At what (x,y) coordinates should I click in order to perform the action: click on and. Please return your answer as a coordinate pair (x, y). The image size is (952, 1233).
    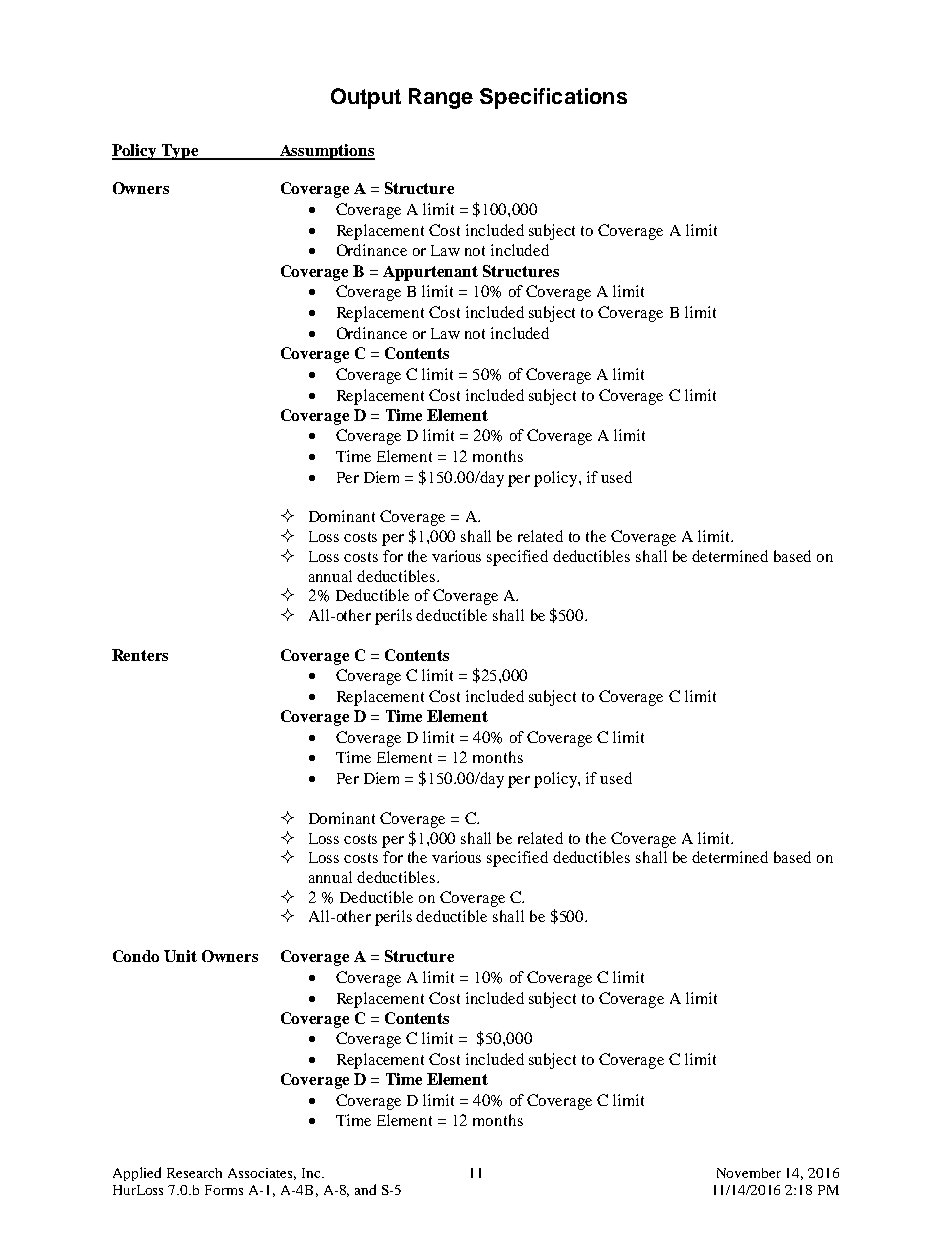
    Looking at the image, I should click on (365, 1189).
